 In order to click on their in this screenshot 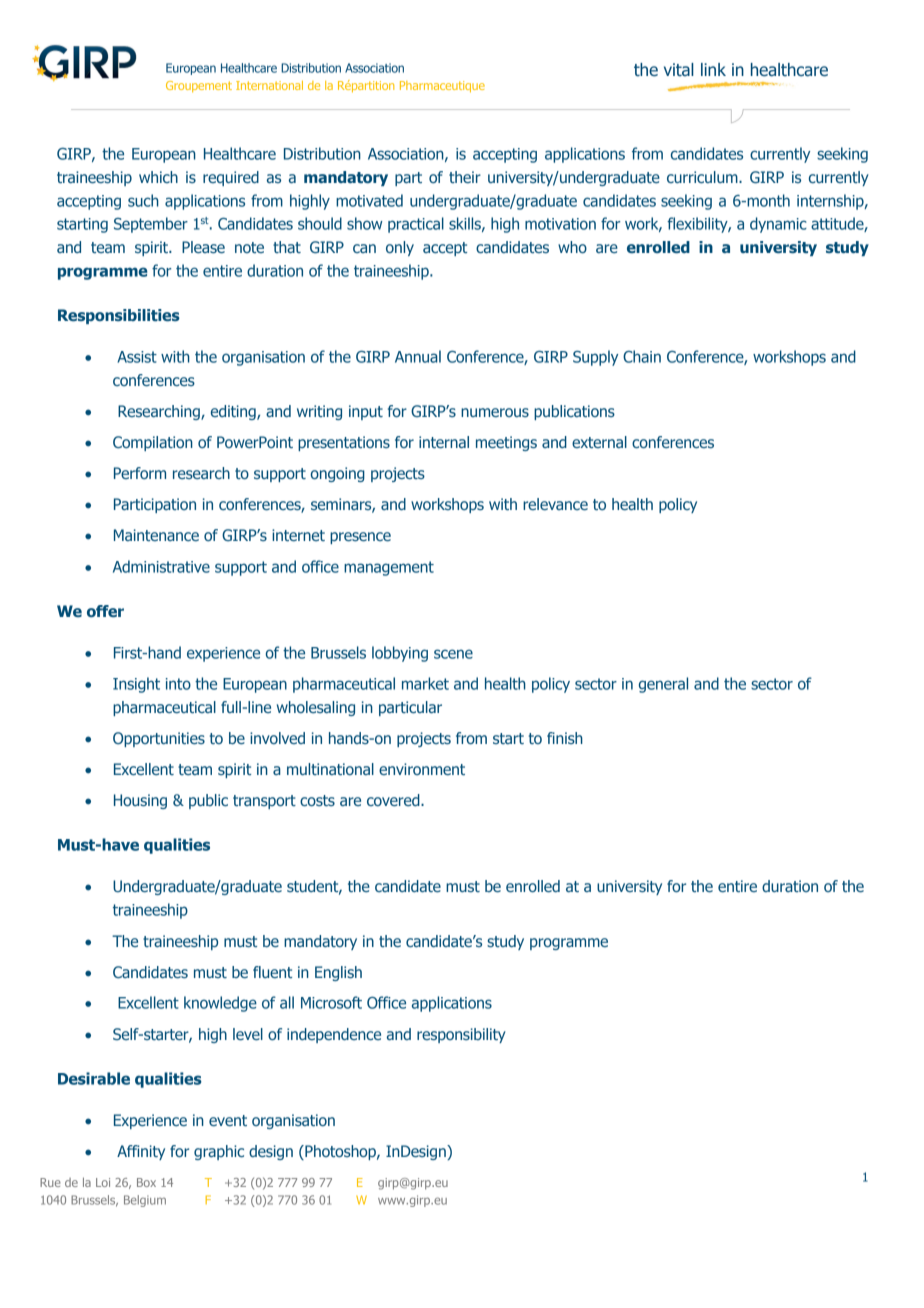, I will do `click(465, 177)`.
